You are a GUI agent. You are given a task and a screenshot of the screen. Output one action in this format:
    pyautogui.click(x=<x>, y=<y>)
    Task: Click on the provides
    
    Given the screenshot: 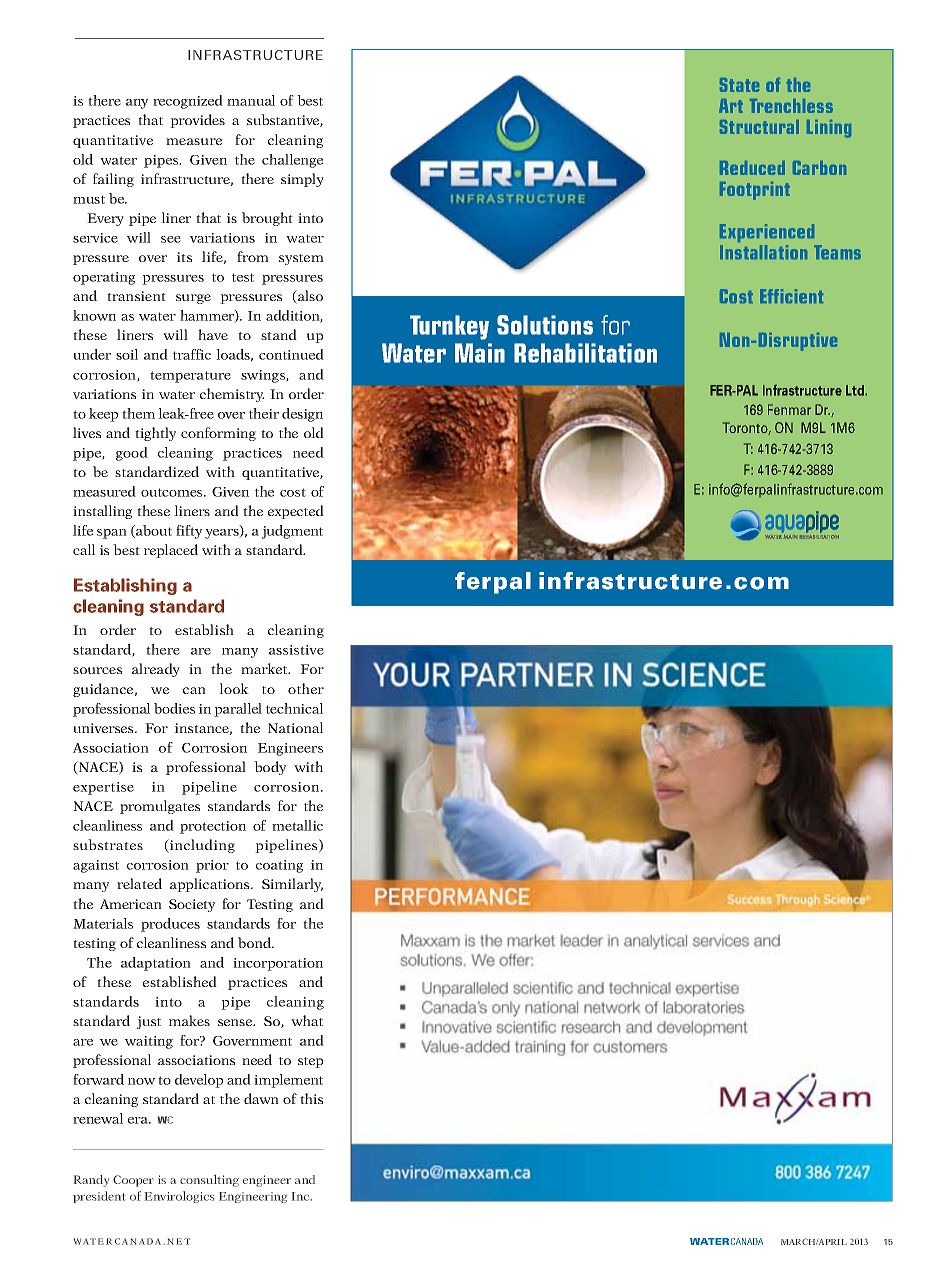 What is the action you would take?
    pyautogui.click(x=197, y=121)
